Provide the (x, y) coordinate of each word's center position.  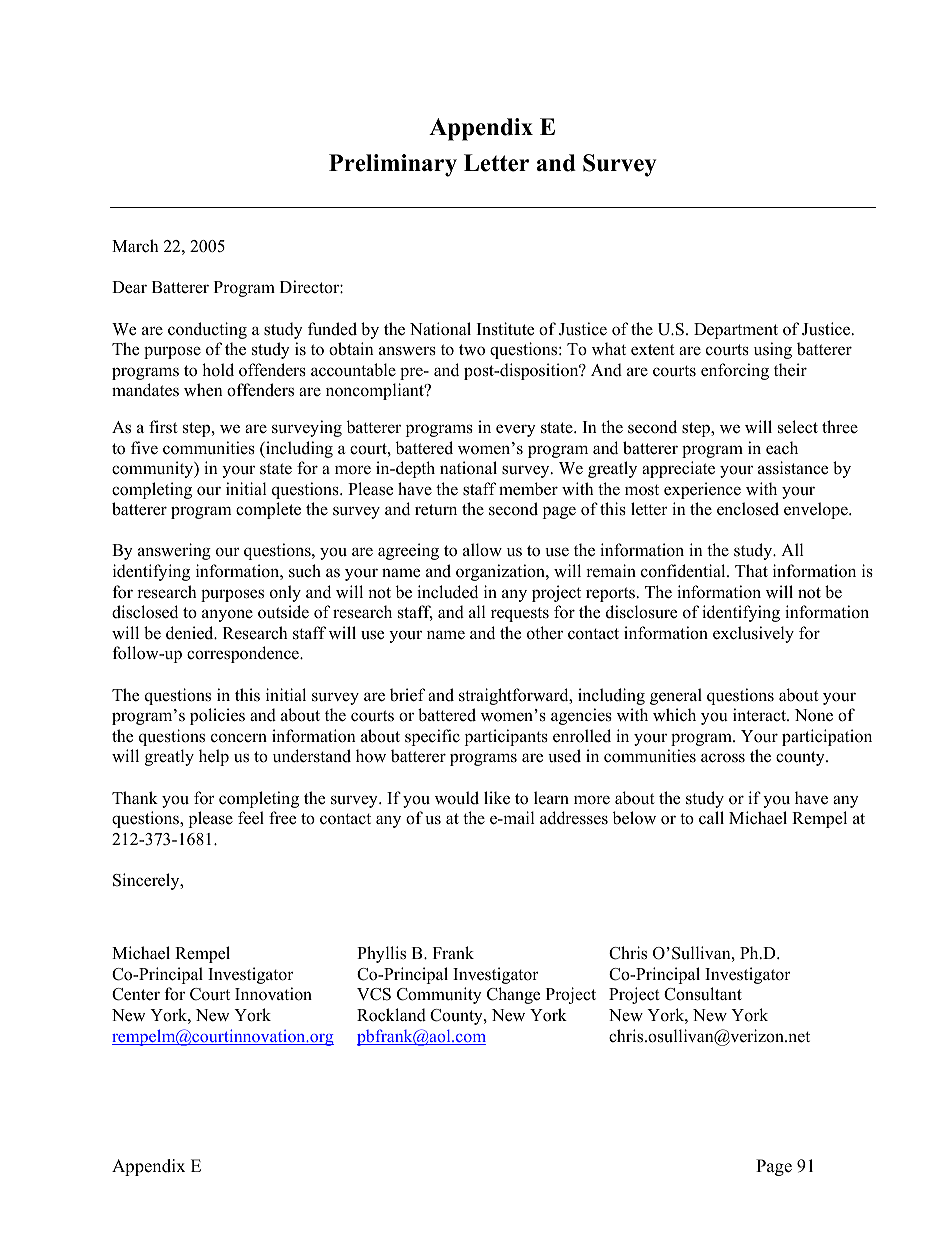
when (203, 390)
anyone (227, 615)
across (723, 758)
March (135, 246)
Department (736, 331)
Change (513, 995)
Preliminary (393, 165)
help (214, 757)
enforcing (735, 371)
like (497, 798)
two (472, 350)
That (751, 570)
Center (136, 994)
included (447, 592)
